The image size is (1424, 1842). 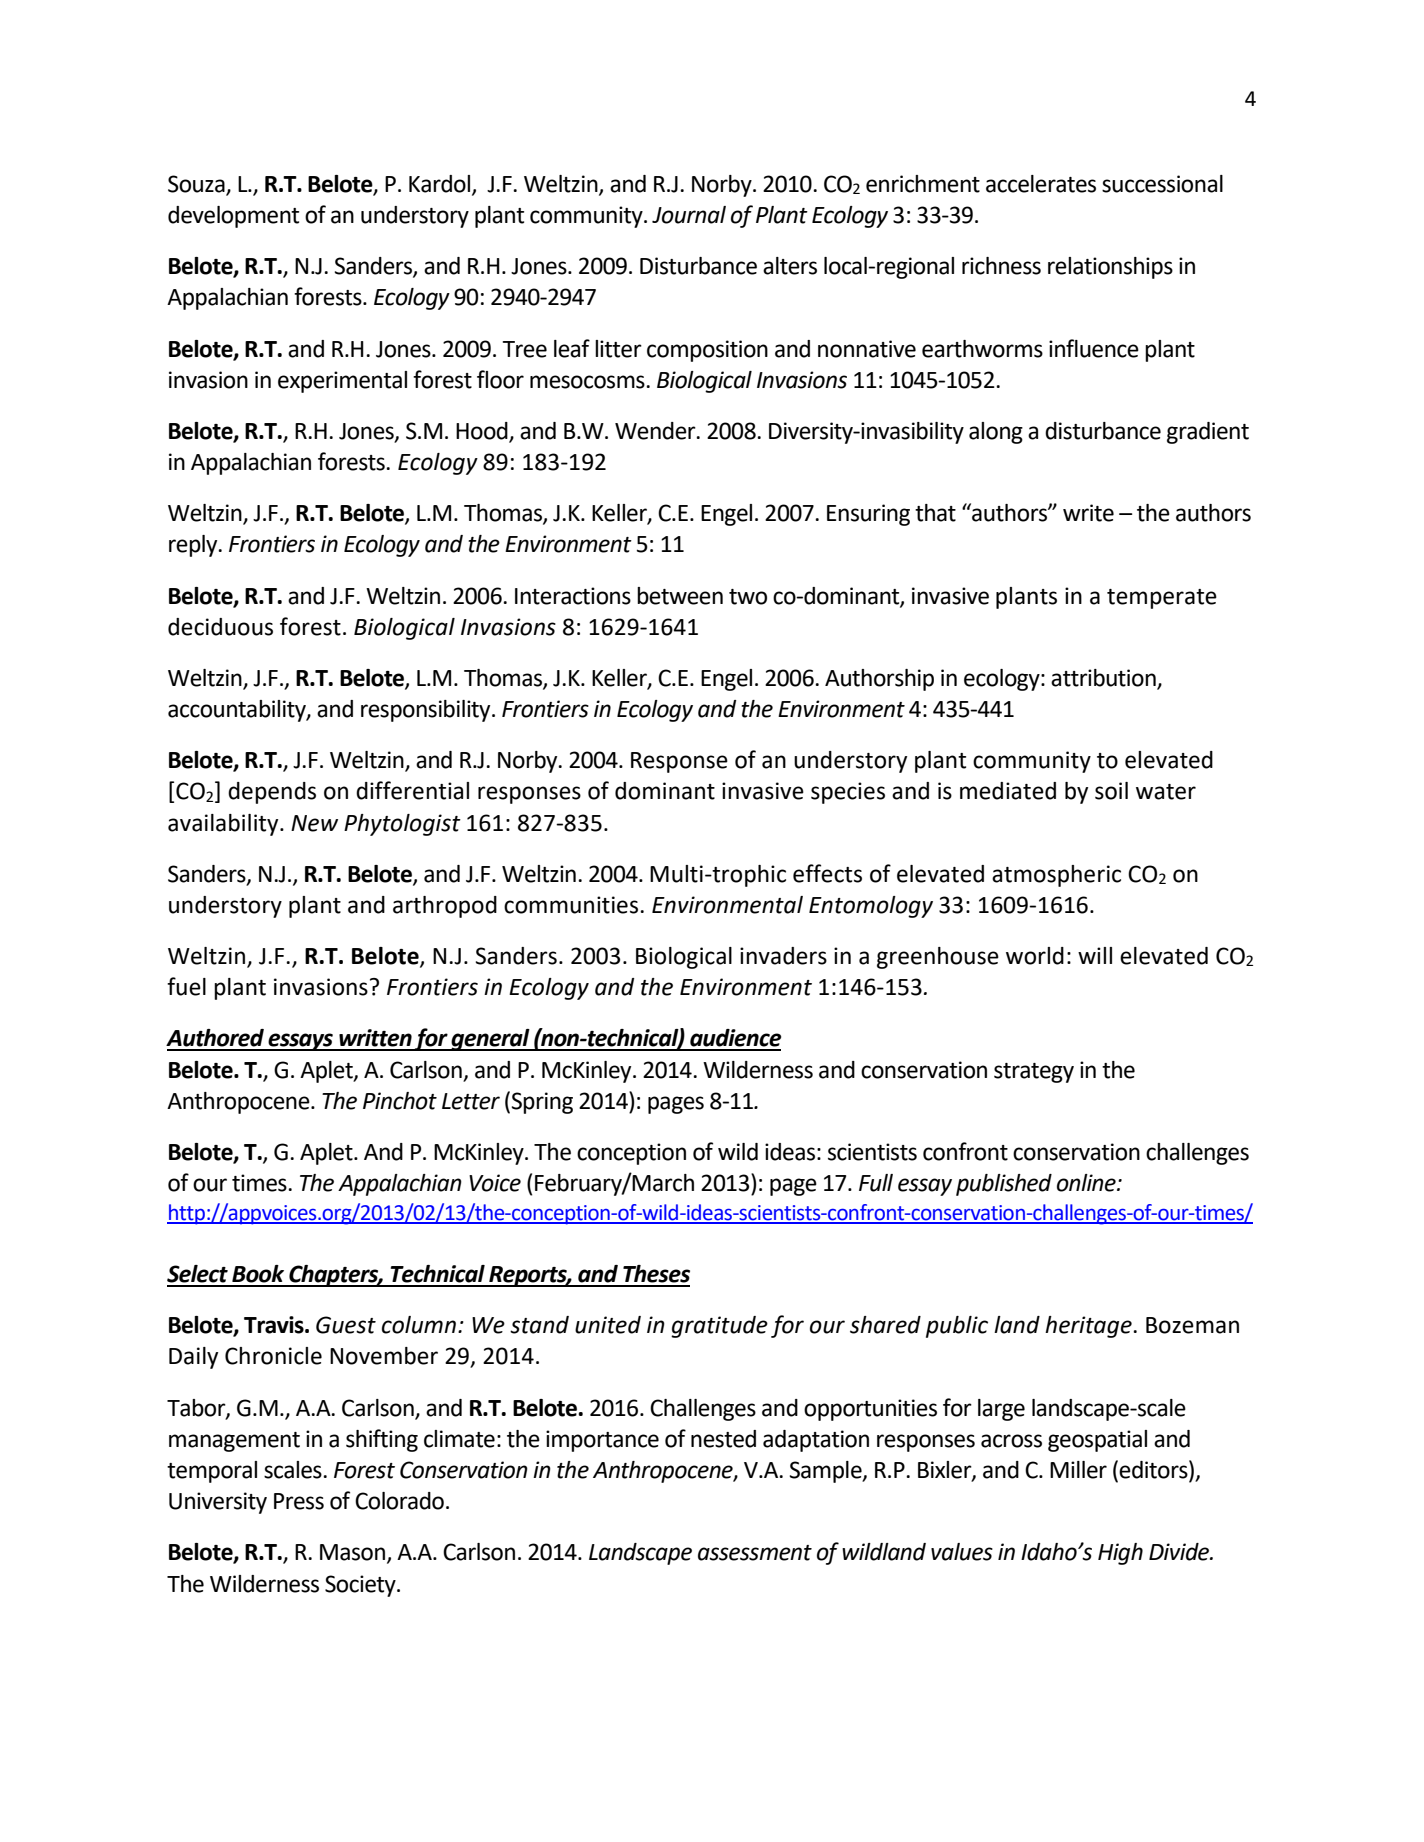 What do you see at coordinates (755, 1553) in the screenshot?
I see `assessment` at bounding box center [755, 1553].
